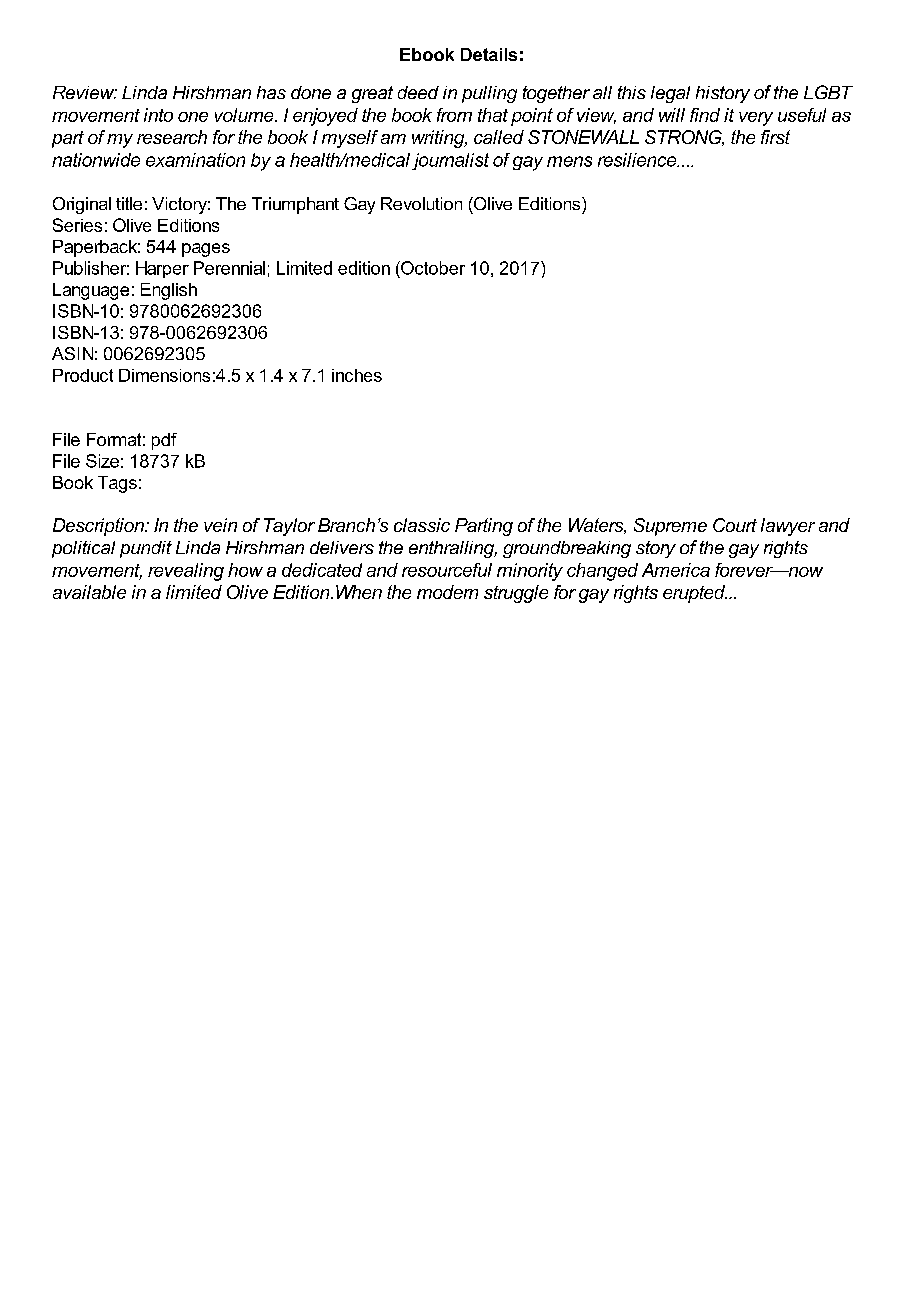 The width and height of the screenshot is (924, 1308). Describe the element at coordinates (129, 203) in the screenshot. I see `title` at that location.
